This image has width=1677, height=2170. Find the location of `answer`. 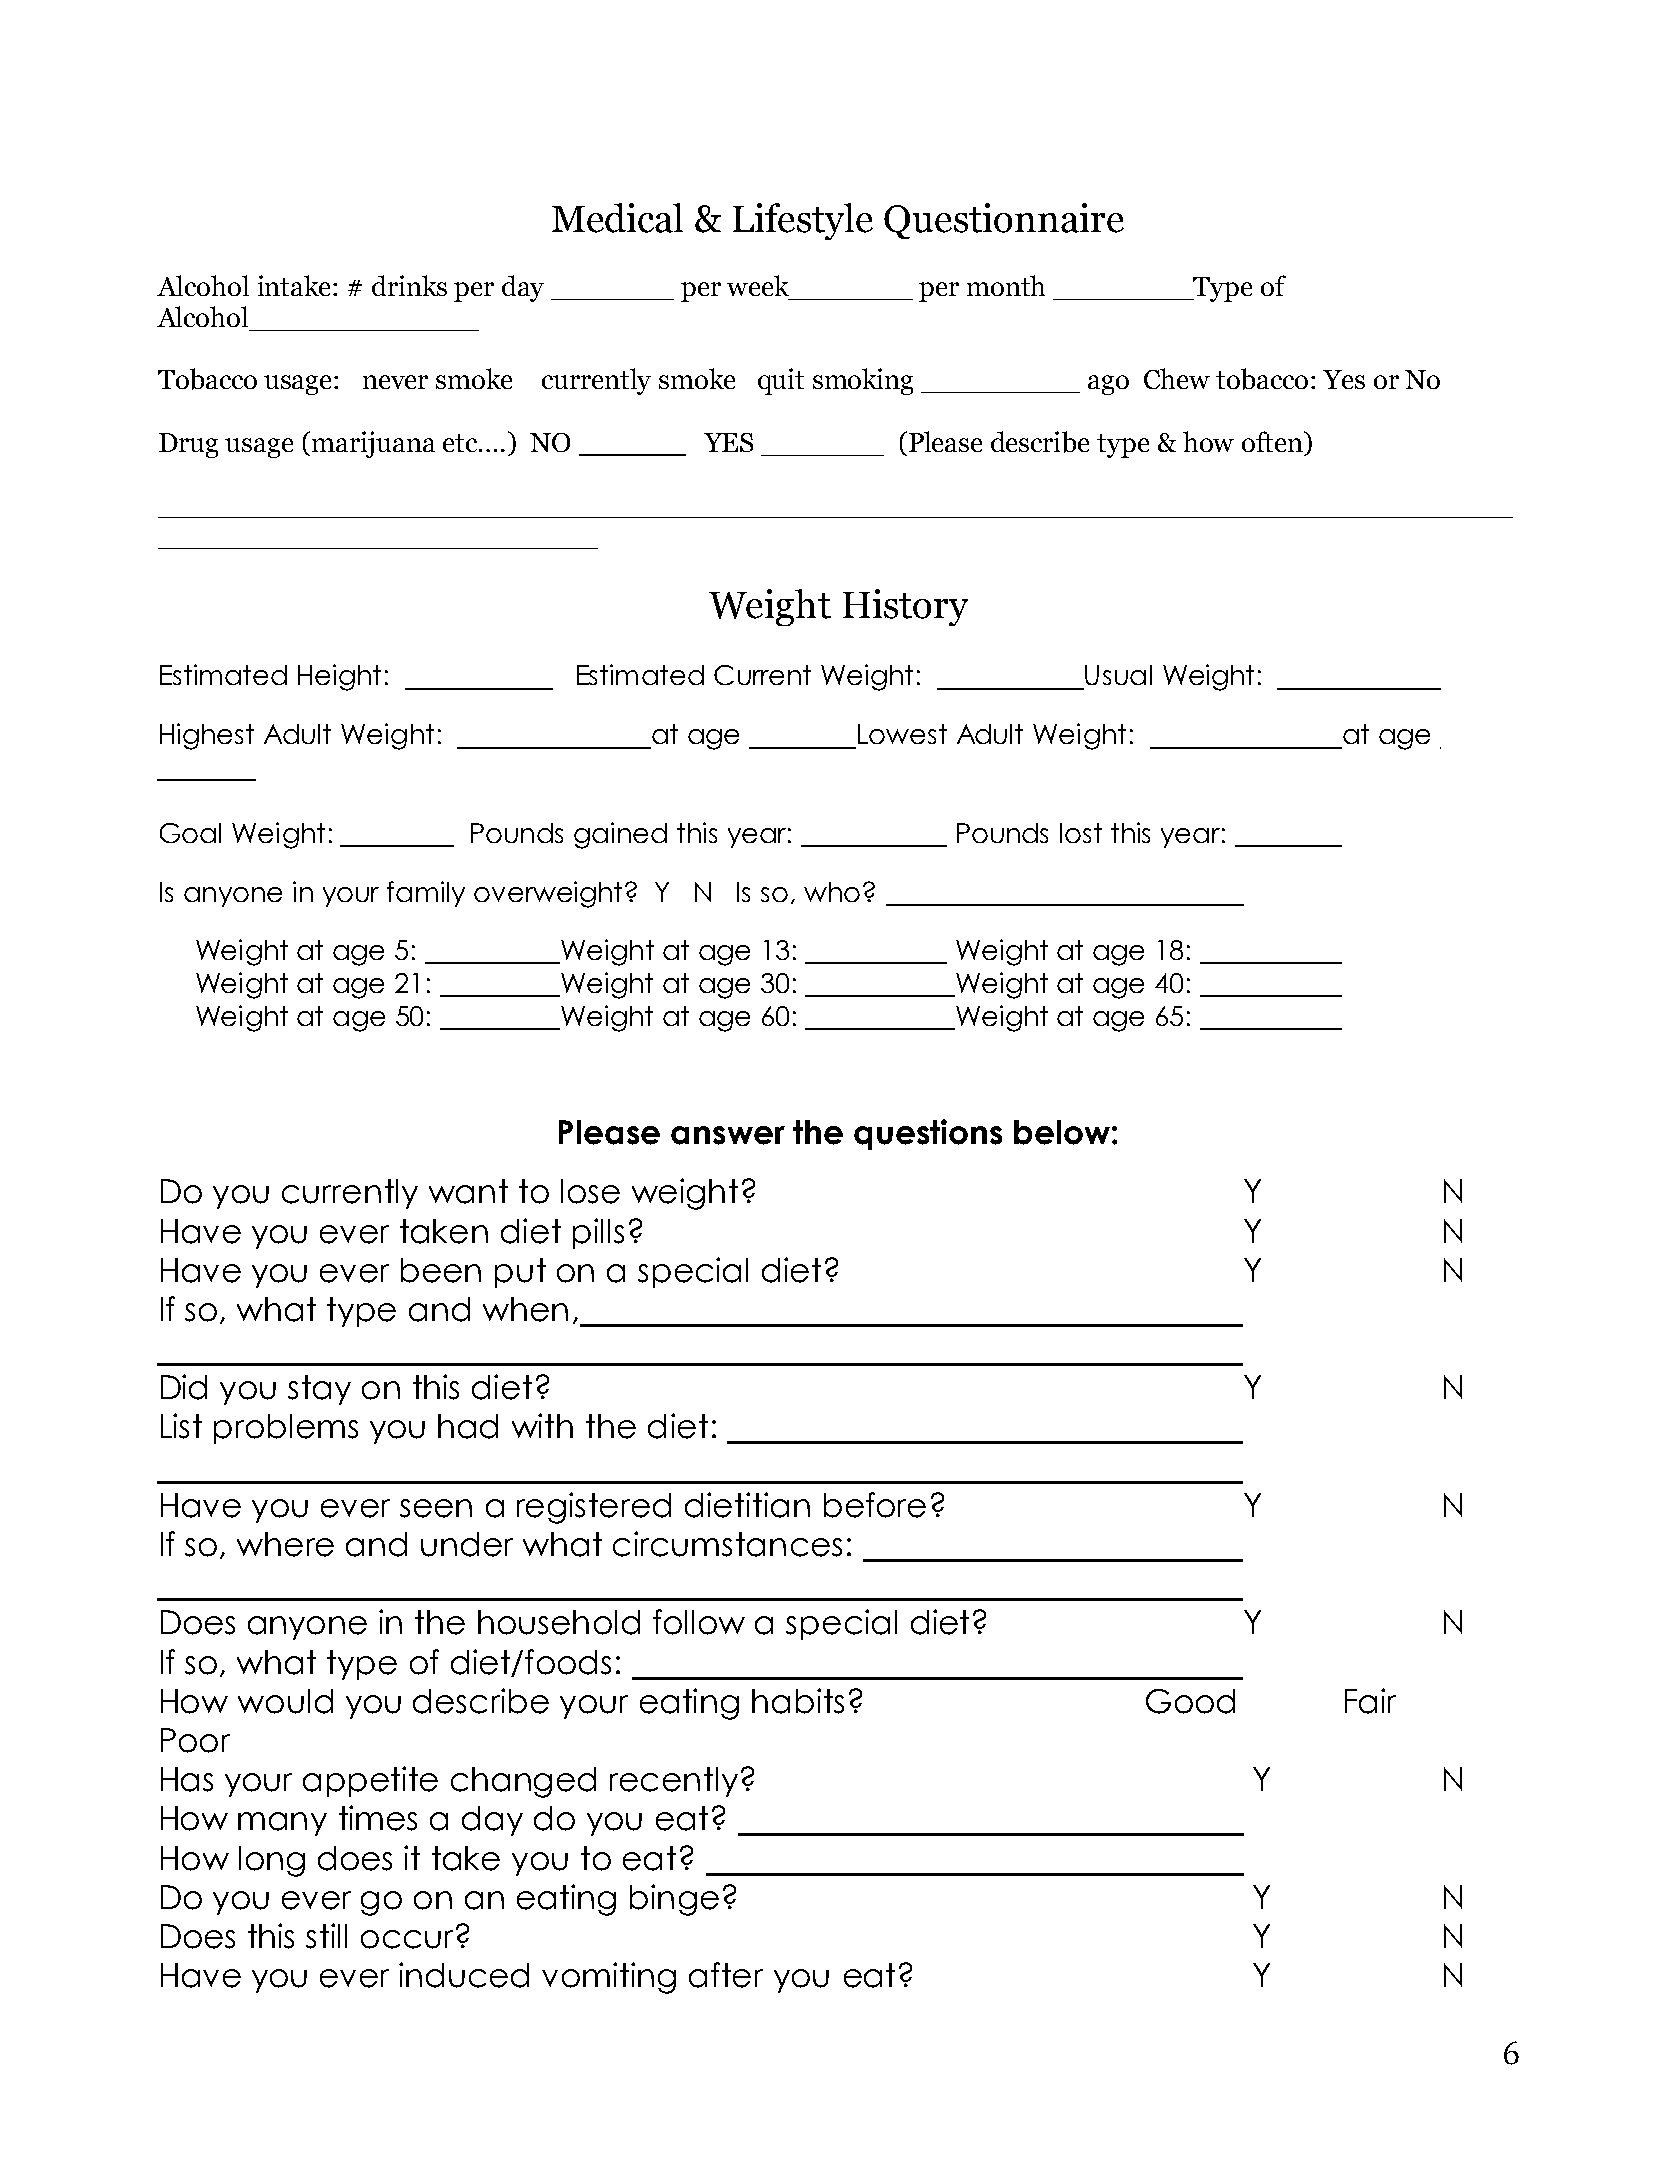

answer is located at coordinates (728, 1135).
